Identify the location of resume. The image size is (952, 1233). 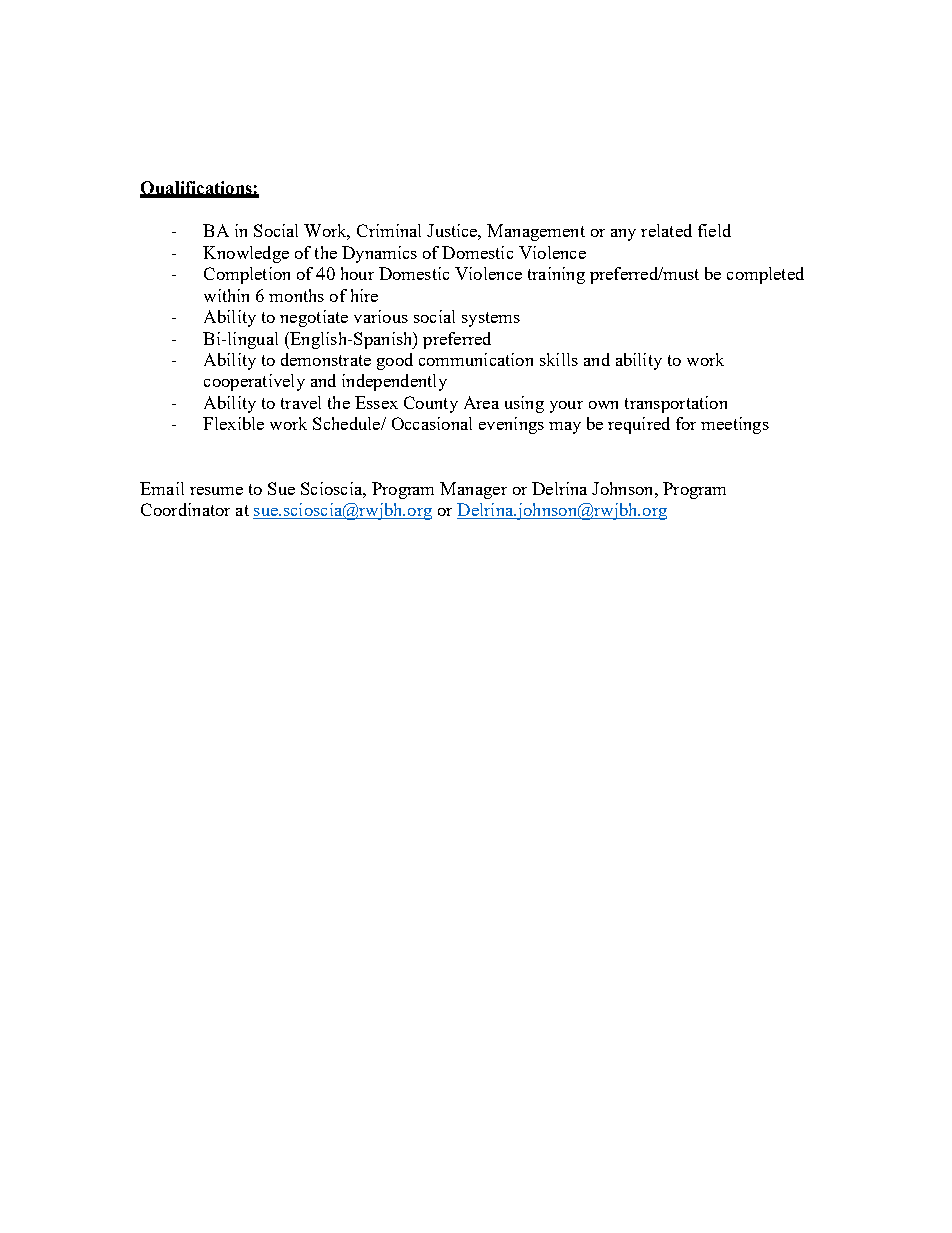
(216, 491).
